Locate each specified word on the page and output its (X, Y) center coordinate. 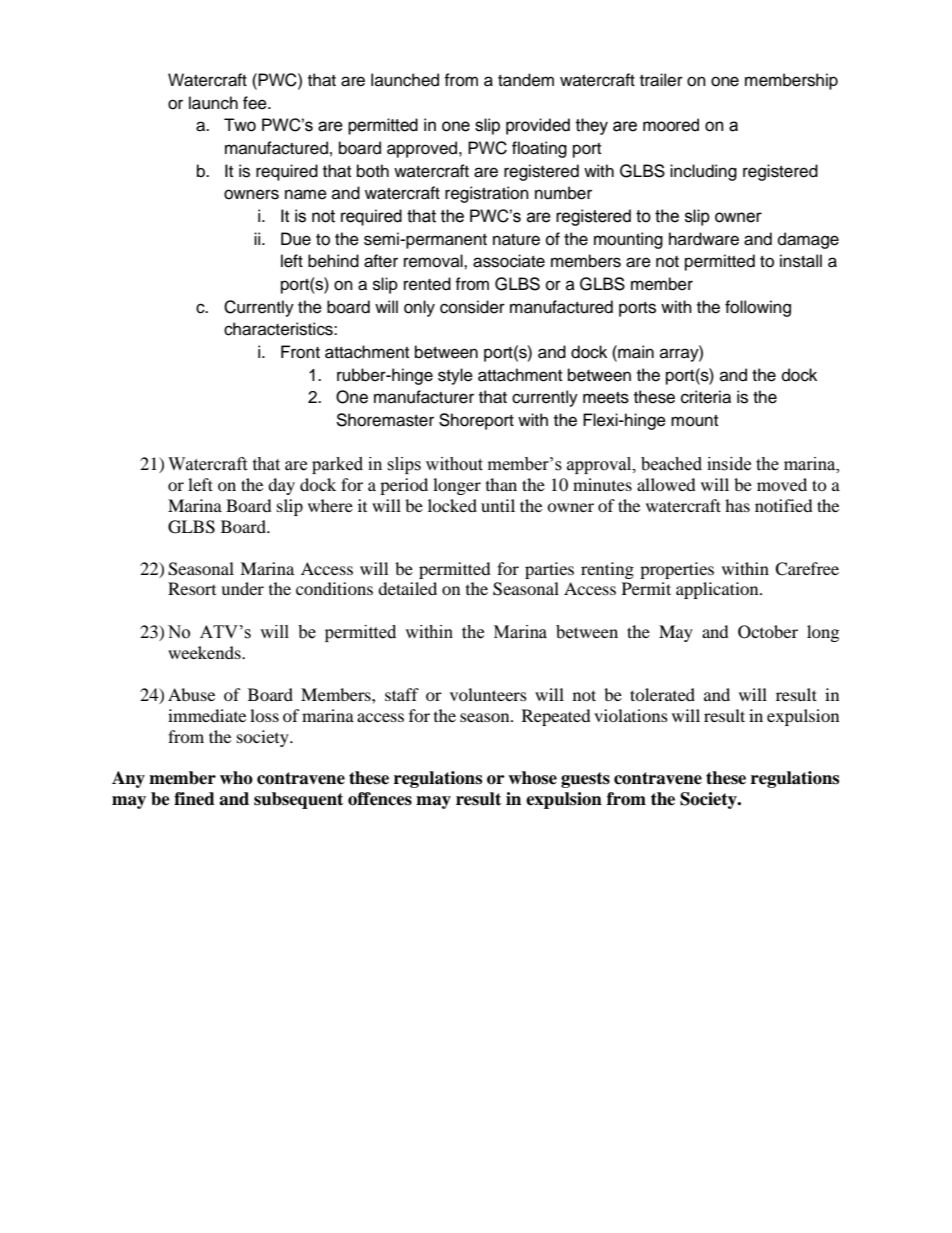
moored (671, 125)
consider (472, 307)
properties (677, 570)
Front (300, 352)
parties (549, 570)
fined (194, 799)
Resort (192, 588)
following (758, 308)
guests (585, 780)
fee (256, 103)
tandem (526, 80)
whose (532, 778)
